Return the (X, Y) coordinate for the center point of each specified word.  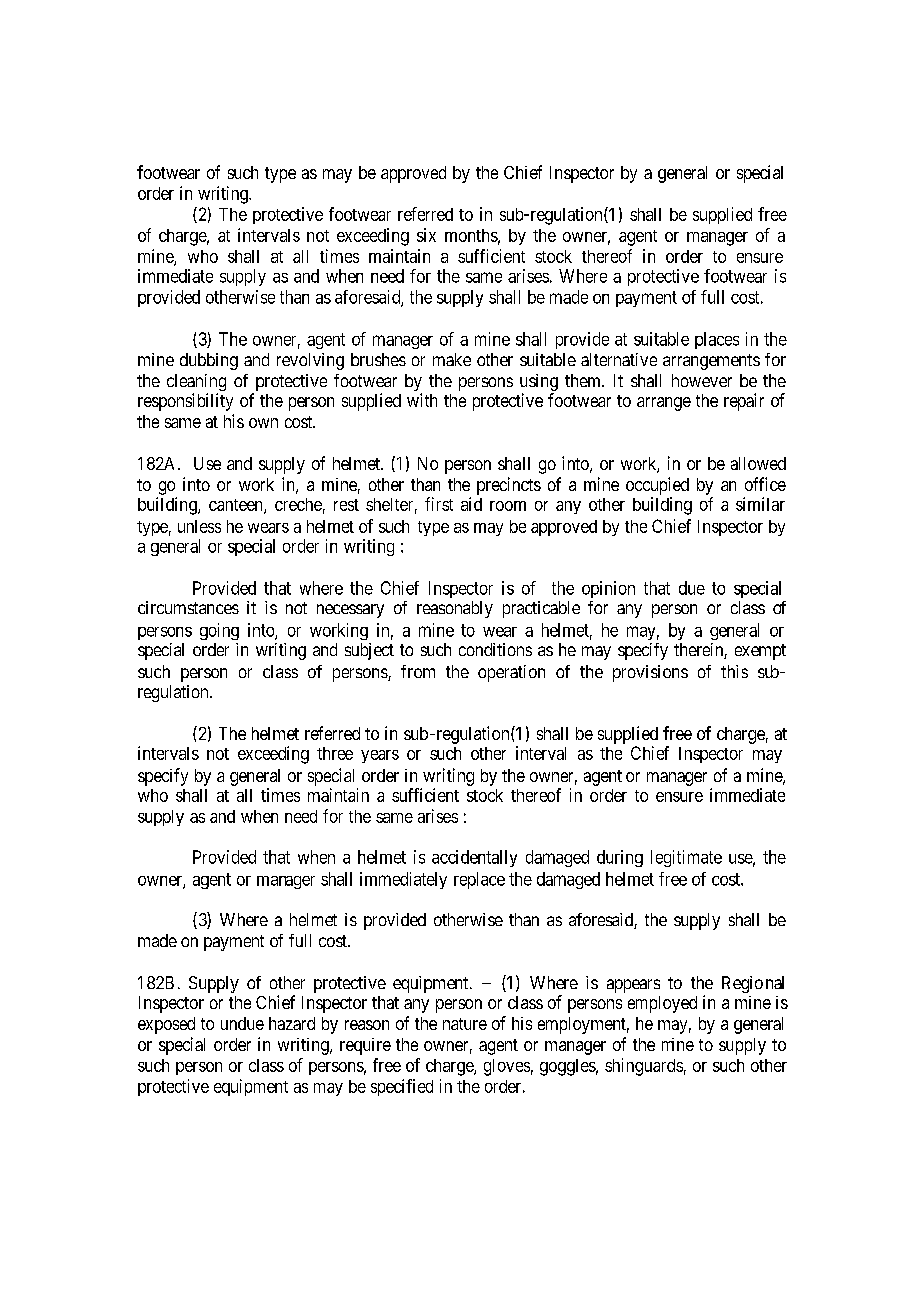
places (717, 340)
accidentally (474, 858)
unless (199, 526)
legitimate (686, 858)
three (335, 753)
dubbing (209, 361)
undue (242, 1023)
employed (662, 1004)
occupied (657, 486)
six (426, 235)
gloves (507, 1067)
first (439, 504)
